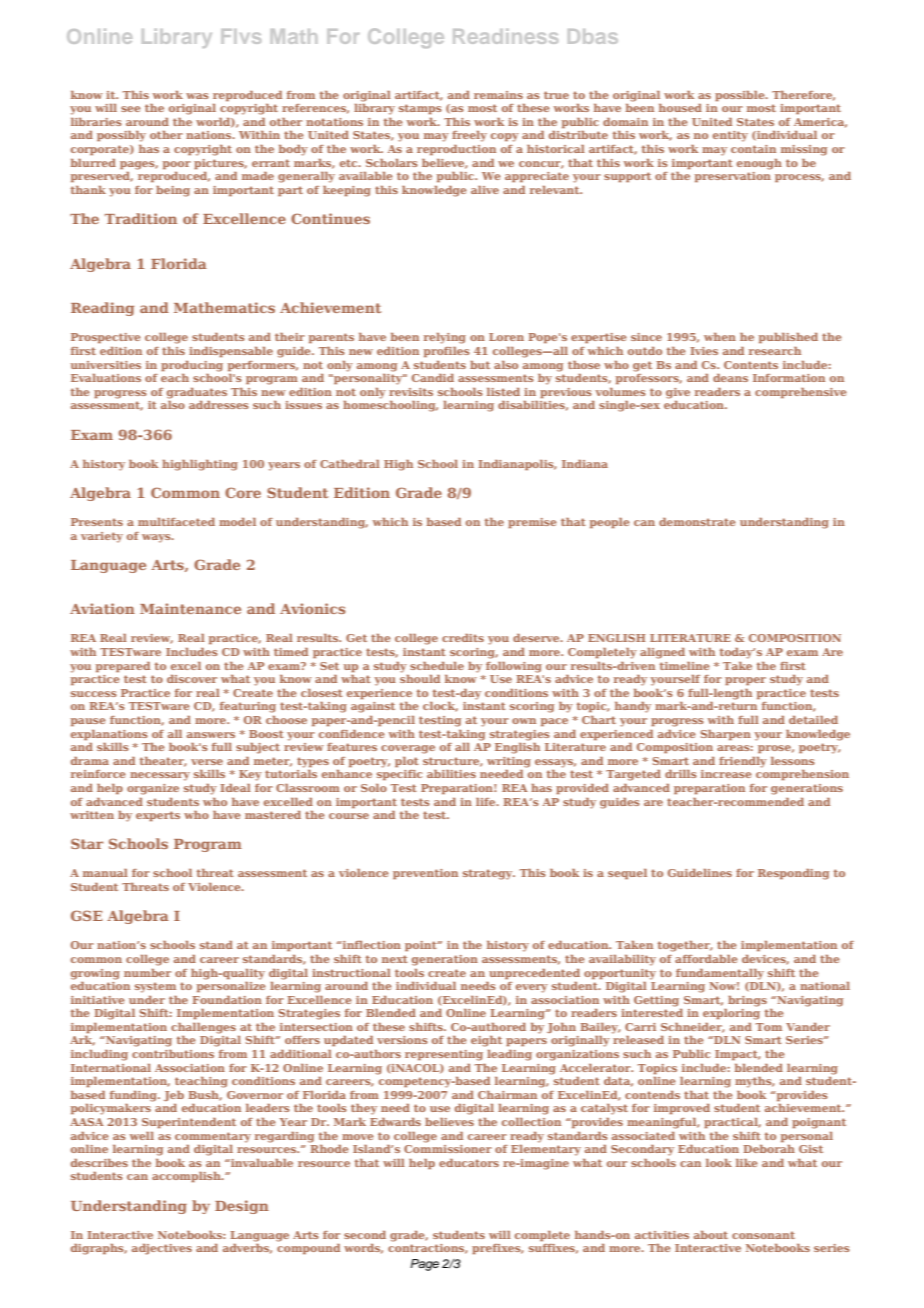  What do you see at coordinates (741, 96) in the image?
I see `possible` at bounding box center [741, 96].
